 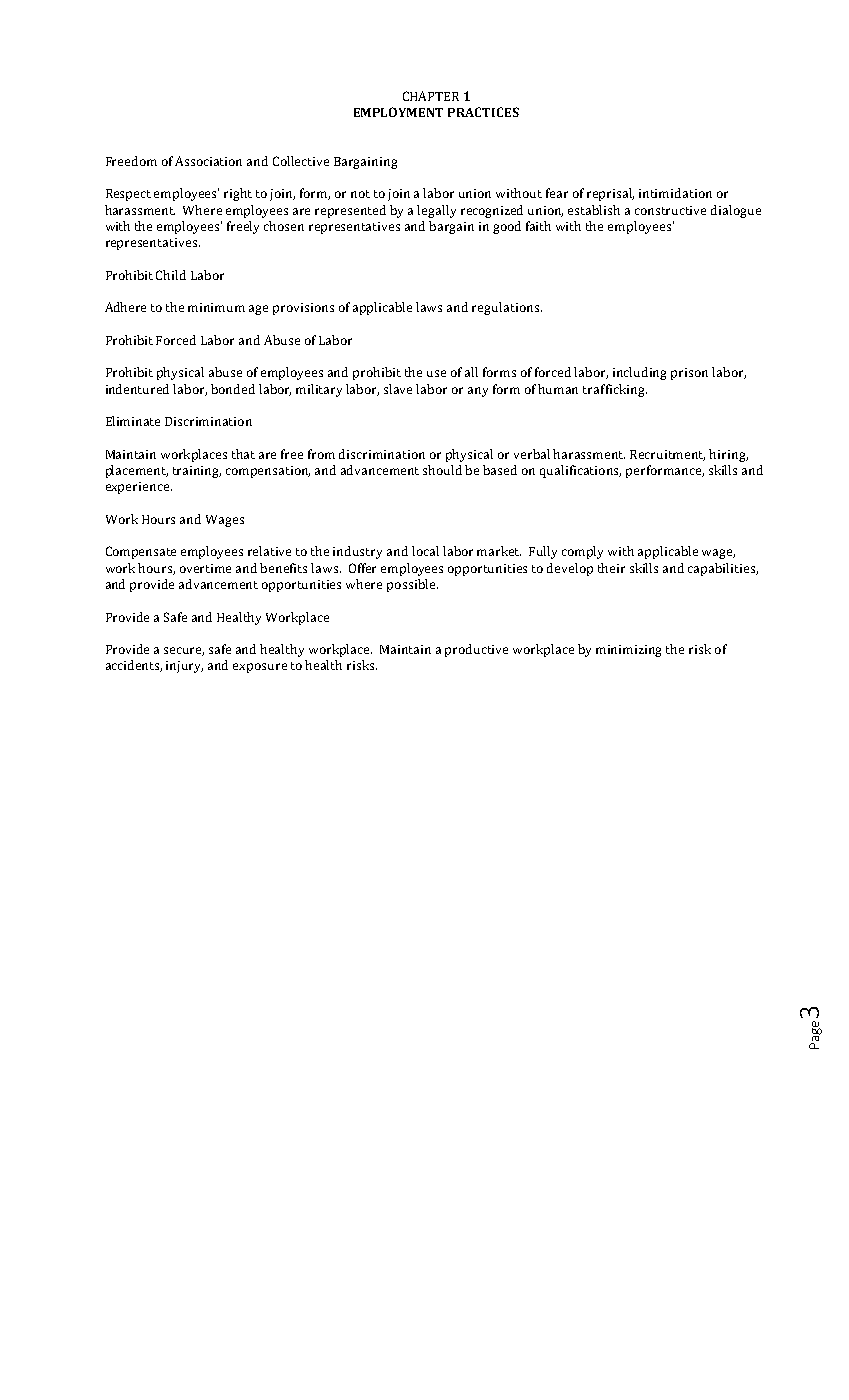 What do you see at coordinates (233, 389) in the screenshot?
I see `bonded` at bounding box center [233, 389].
